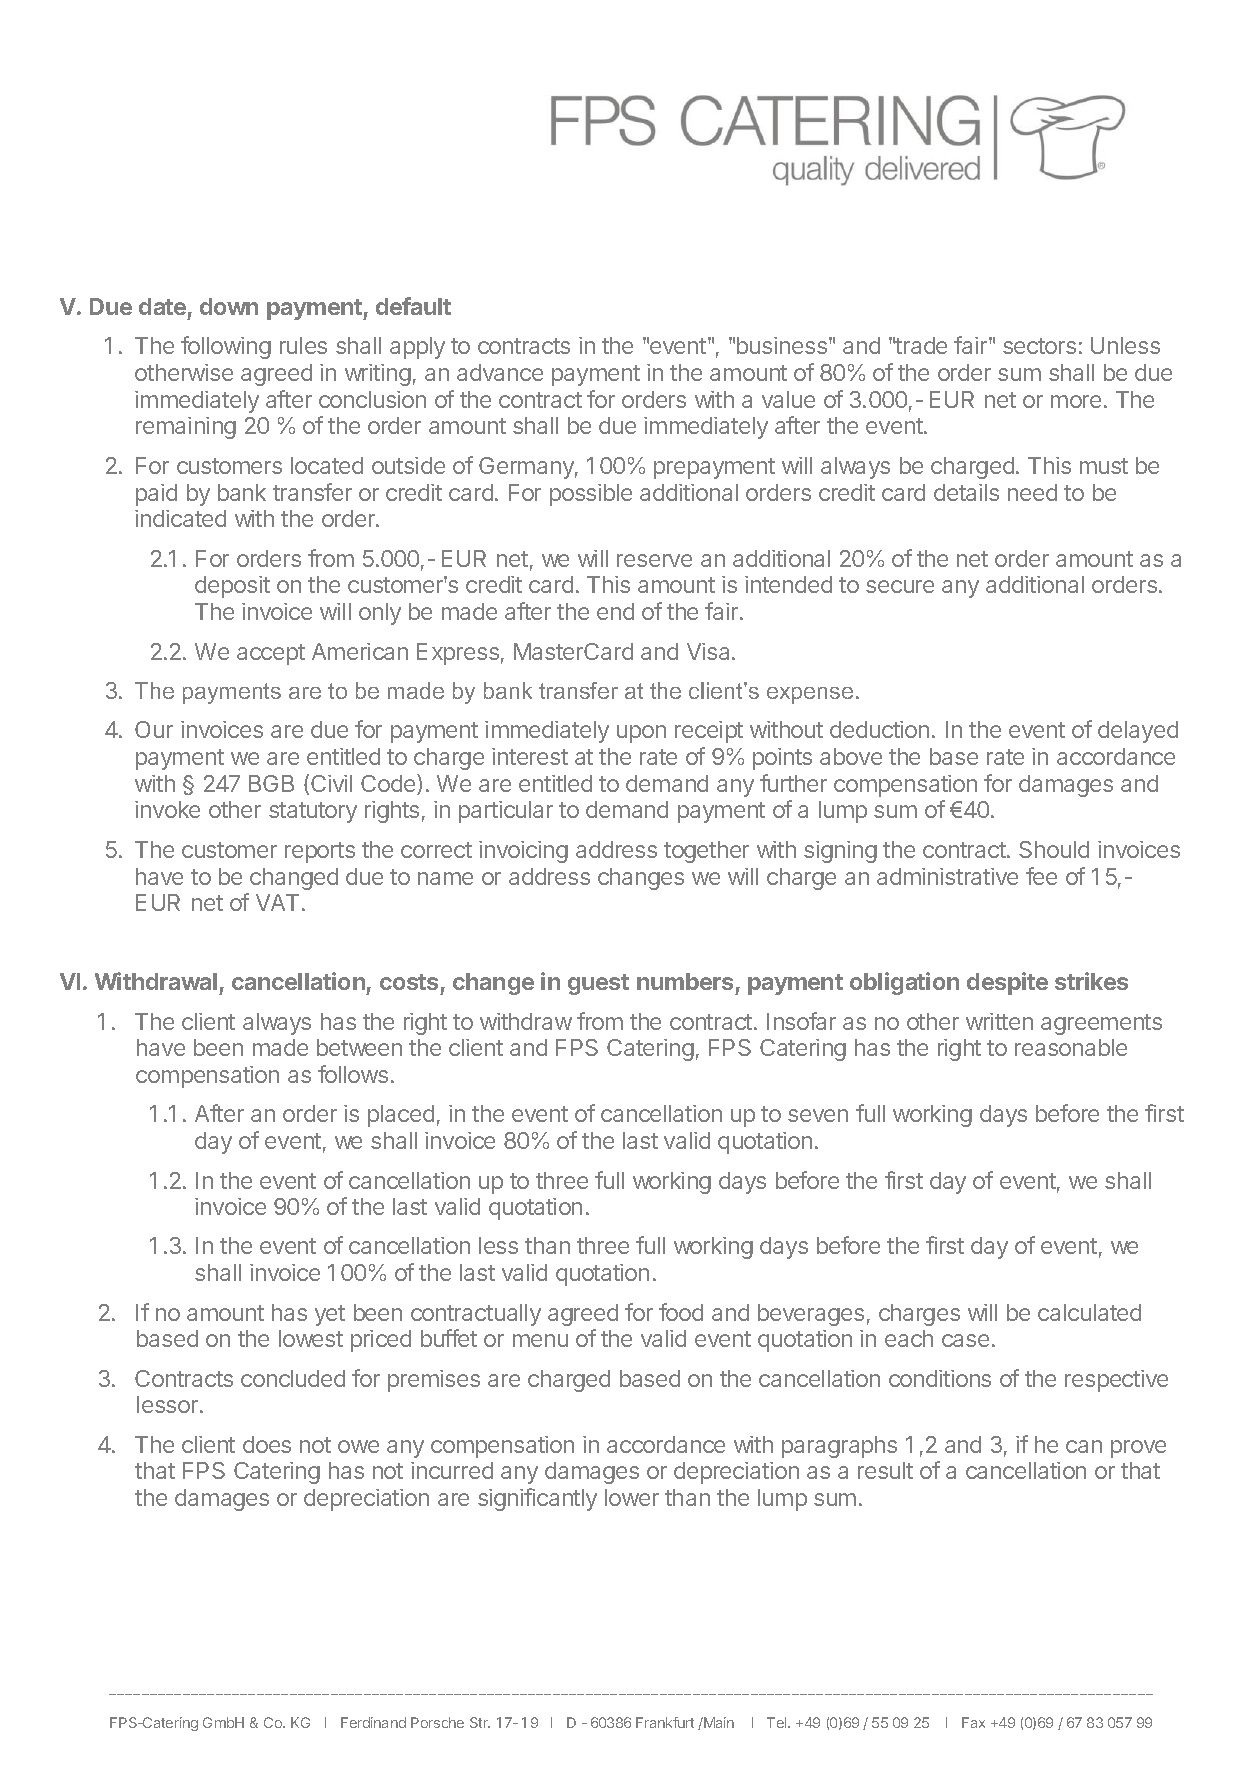  What do you see at coordinates (303, 345) in the image?
I see `rules` at bounding box center [303, 345].
